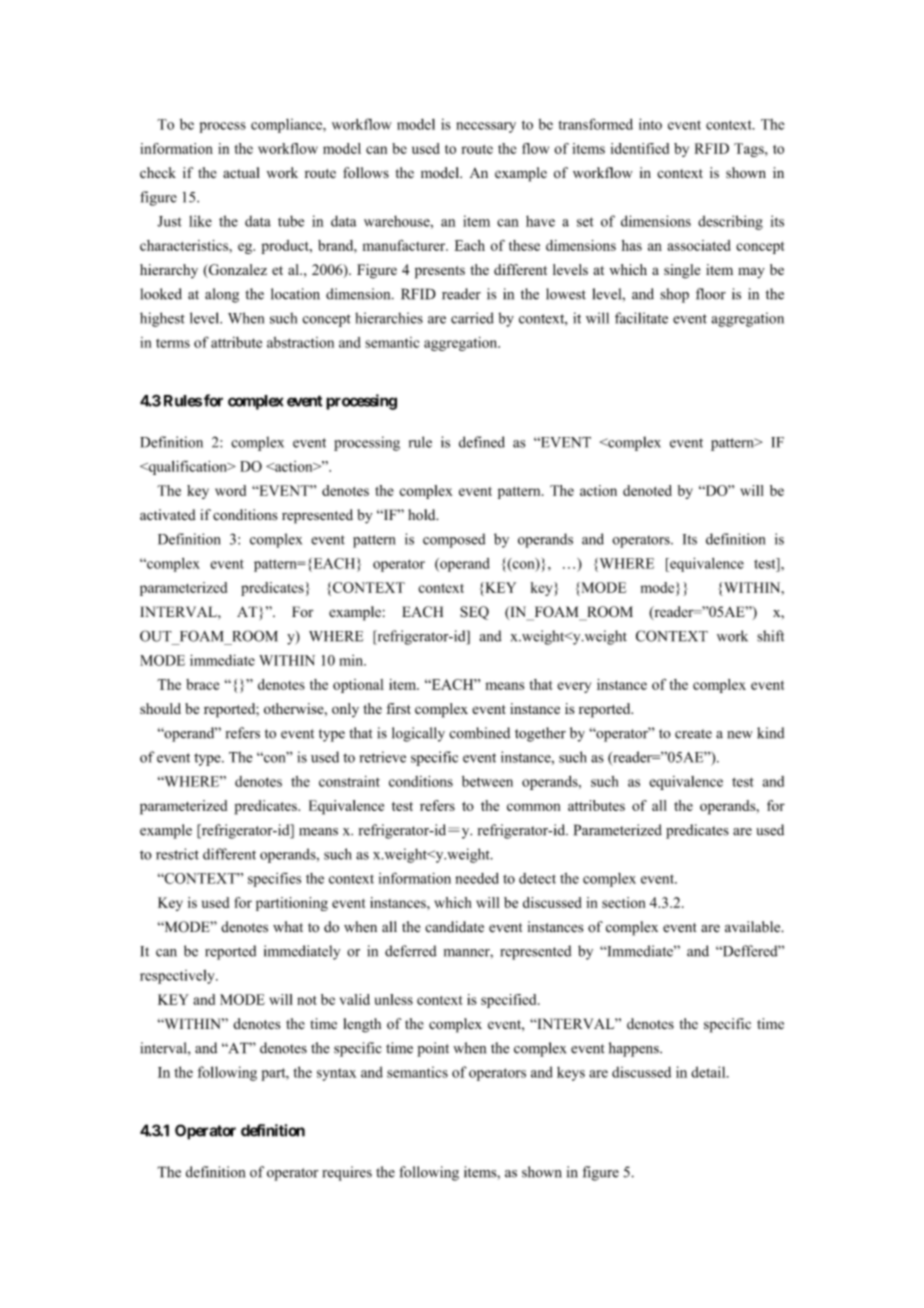  I want to click on section, so click(623, 902).
